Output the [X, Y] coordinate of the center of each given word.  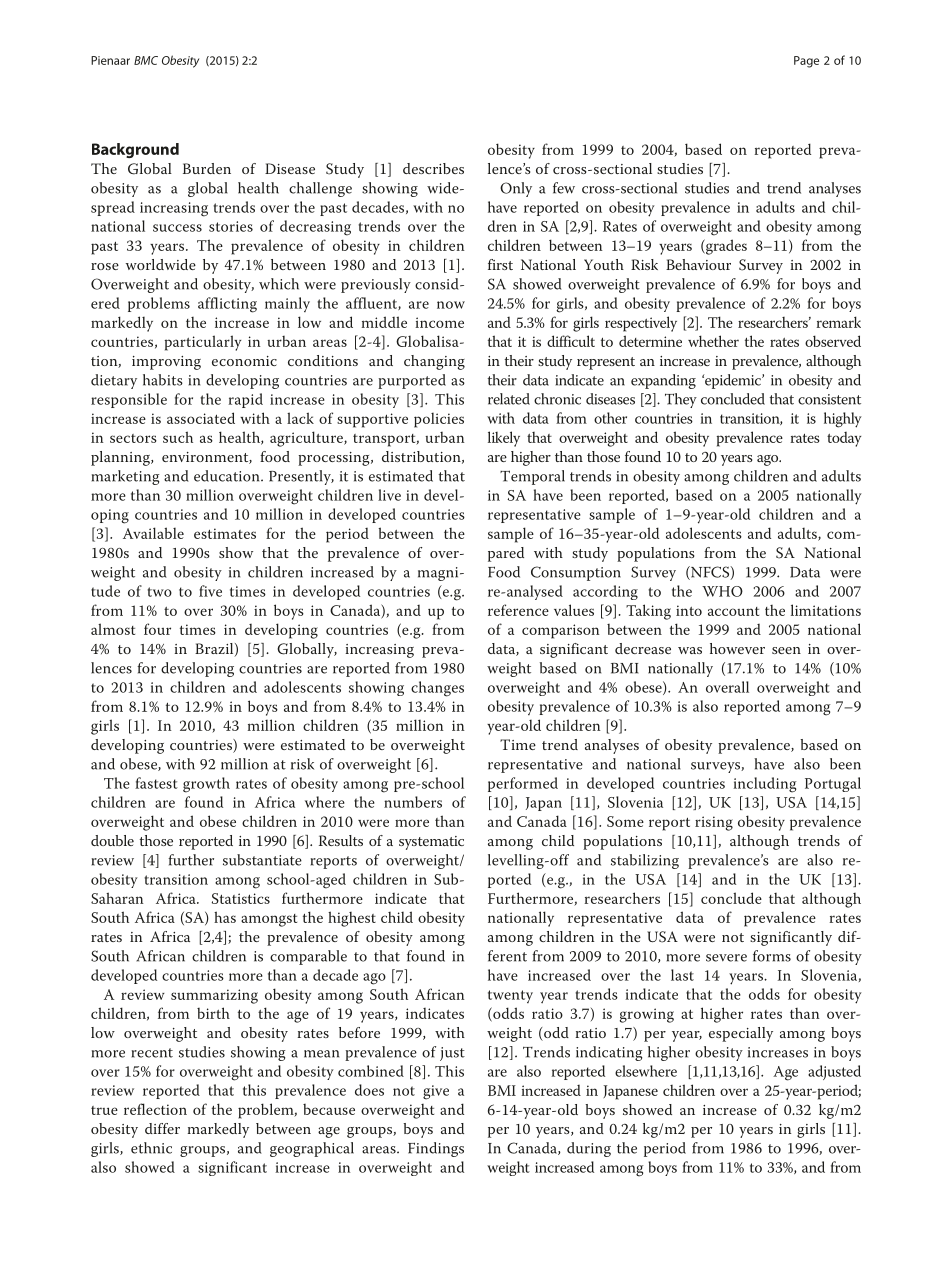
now [451, 305]
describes [433, 168]
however [737, 648]
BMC [146, 60]
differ [162, 1128]
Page [806, 62]
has [225, 917]
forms [772, 956]
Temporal [532, 477]
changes [437, 689]
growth [206, 785]
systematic [431, 843]
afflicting [227, 305]
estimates [225, 533]
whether [713, 341]
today [844, 439]
